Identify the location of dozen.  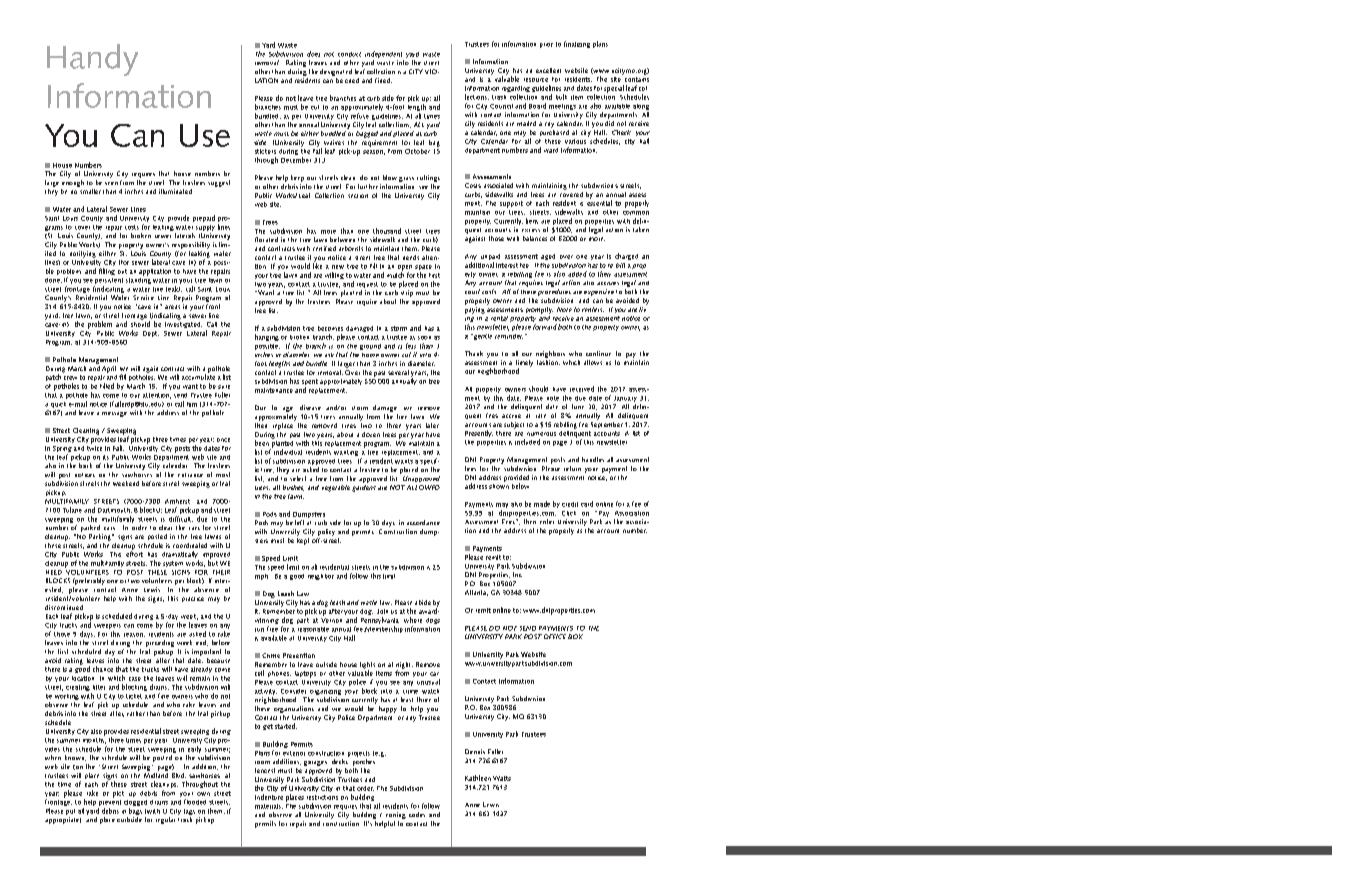
(371, 434).
